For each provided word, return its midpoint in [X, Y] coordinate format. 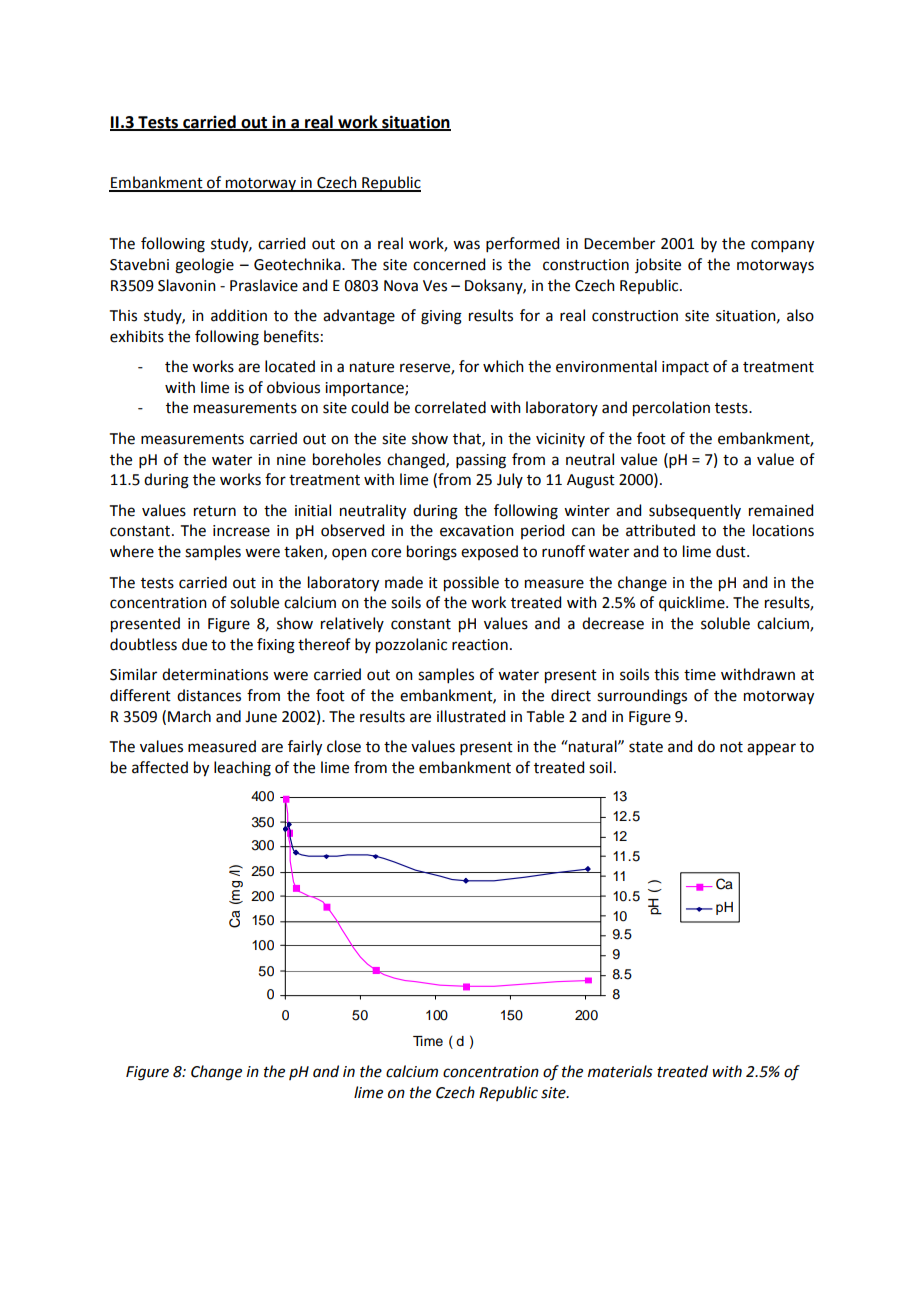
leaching [242, 769]
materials [620, 1071]
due [194, 644]
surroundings [642, 697]
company [782, 246]
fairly [305, 748]
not [731, 747]
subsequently [695, 512]
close [344, 746]
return [215, 511]
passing [481, 461]
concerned [449, 264]
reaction [480, 645]
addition [239, 315]
